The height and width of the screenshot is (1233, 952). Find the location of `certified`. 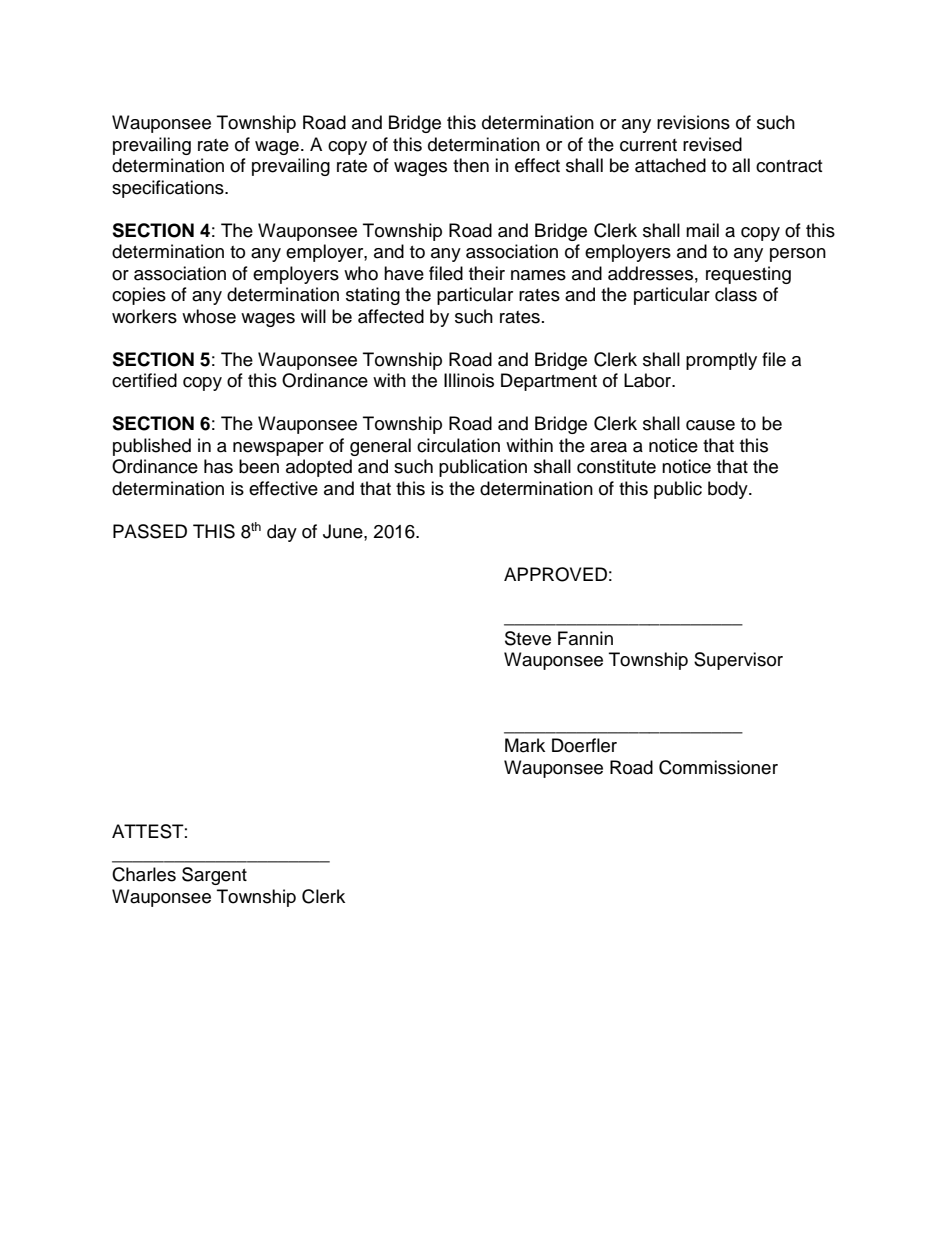

certified is located at coordinates (144, 380).
